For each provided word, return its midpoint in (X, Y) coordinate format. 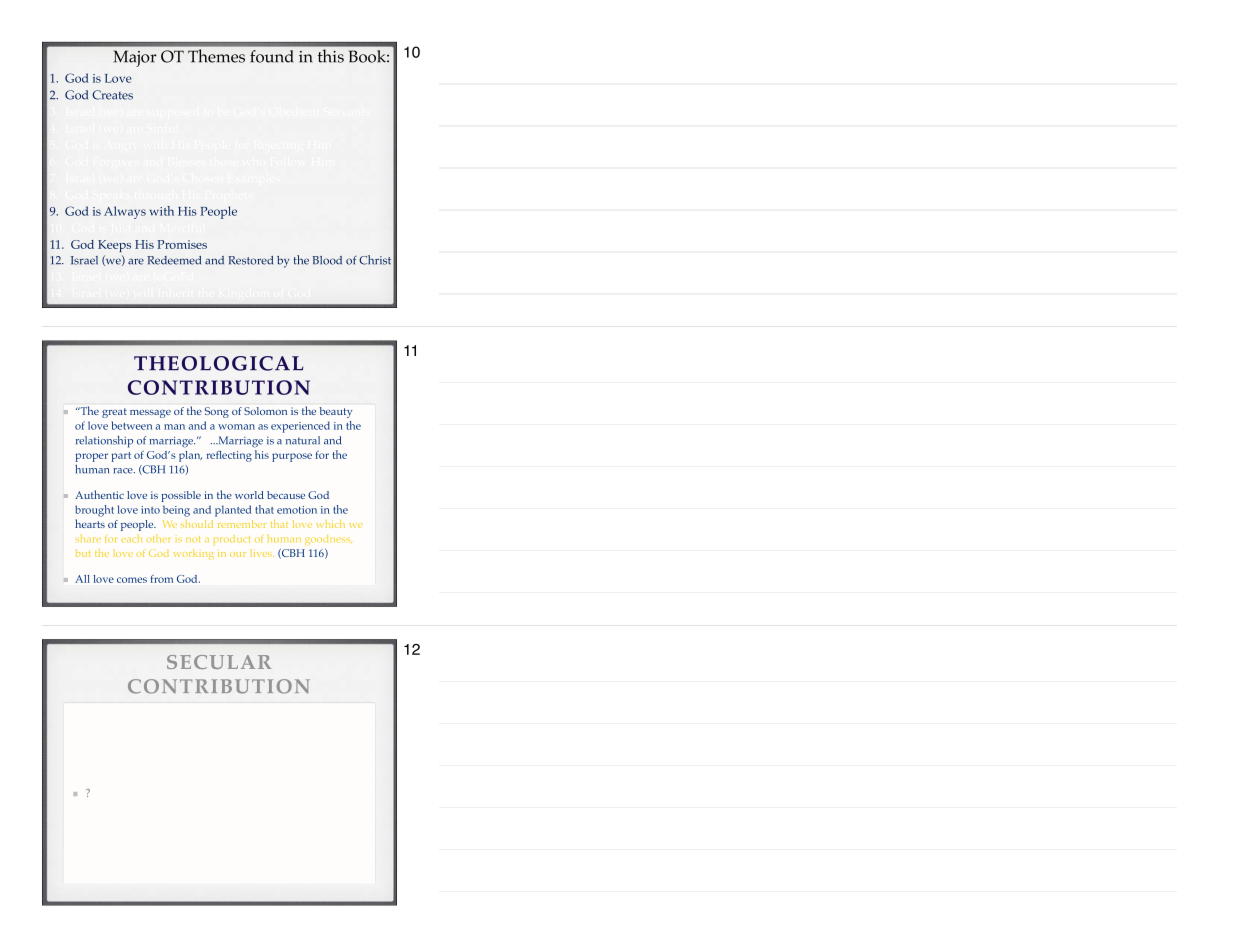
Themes (216, 56)
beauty (336, 412)
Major (135, 58)
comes (132, 580)
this (331, 56)
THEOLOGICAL (218, 363)
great (114, 413)
